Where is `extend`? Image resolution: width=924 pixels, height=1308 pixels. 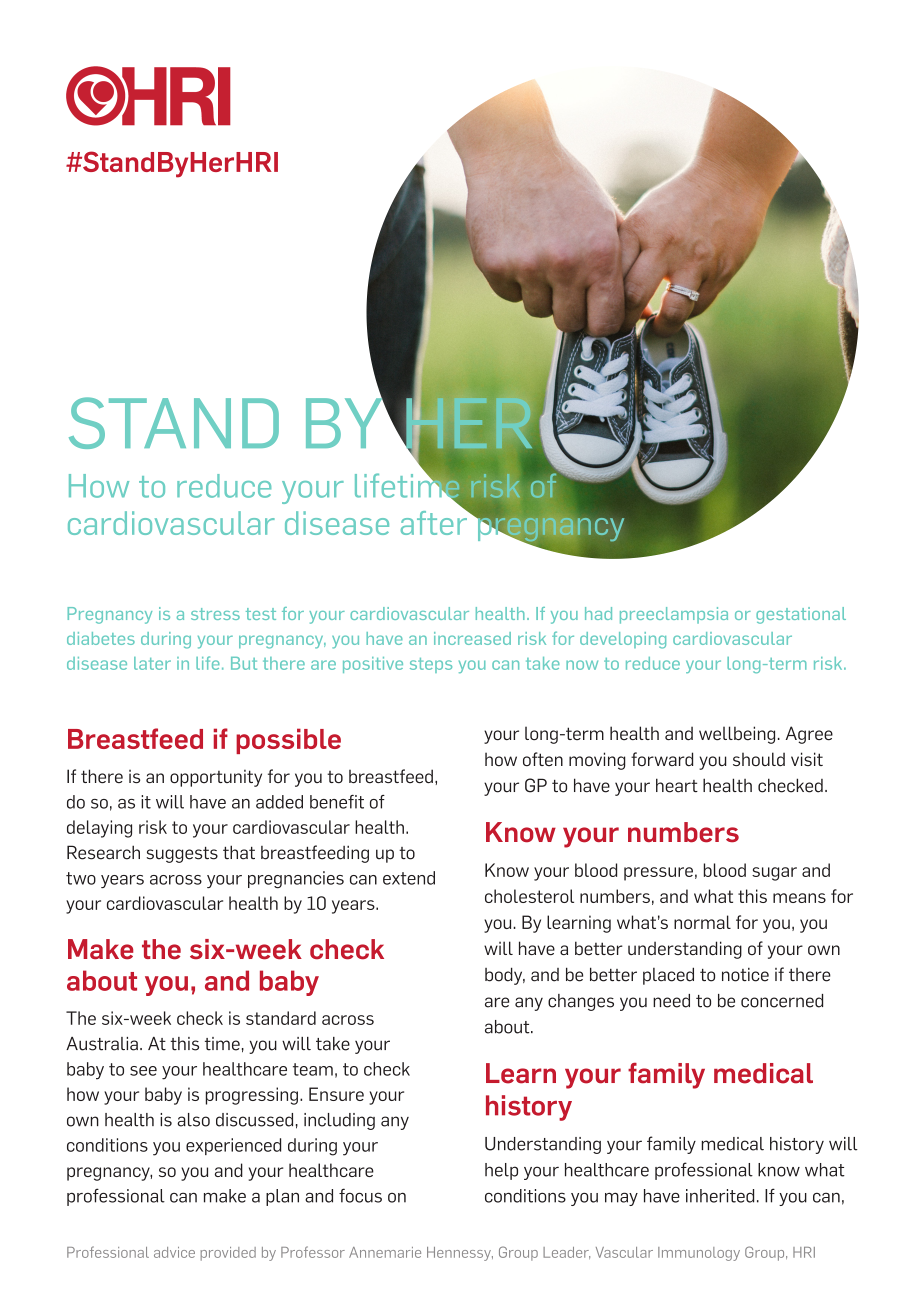
extend is located at coordinates (409, 878).
